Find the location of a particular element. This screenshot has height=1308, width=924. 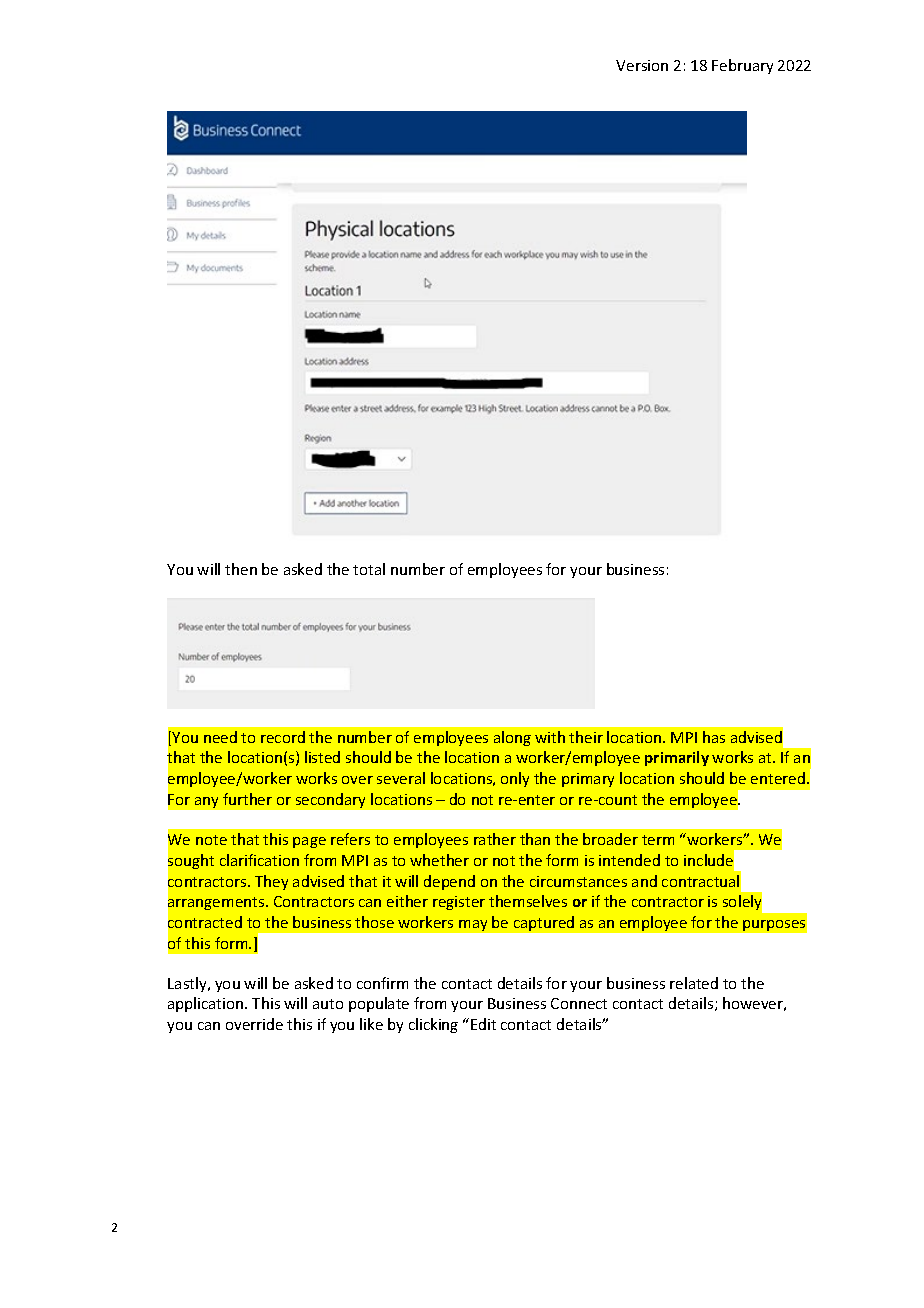

then is located at coordinates (241, 569).
